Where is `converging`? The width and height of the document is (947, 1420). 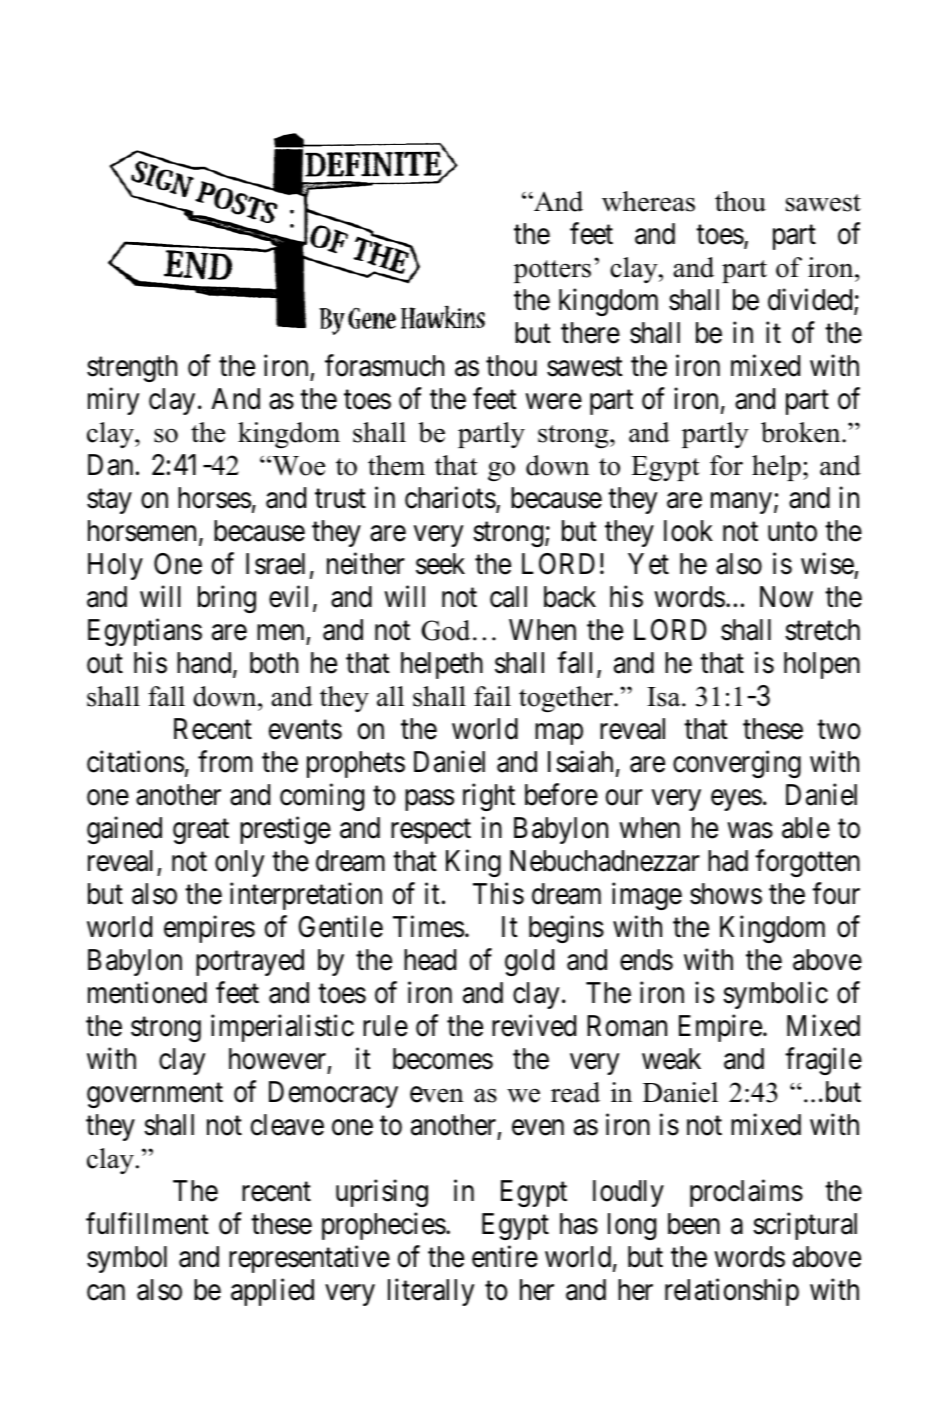 converging is located at coordinates (737, 764).
